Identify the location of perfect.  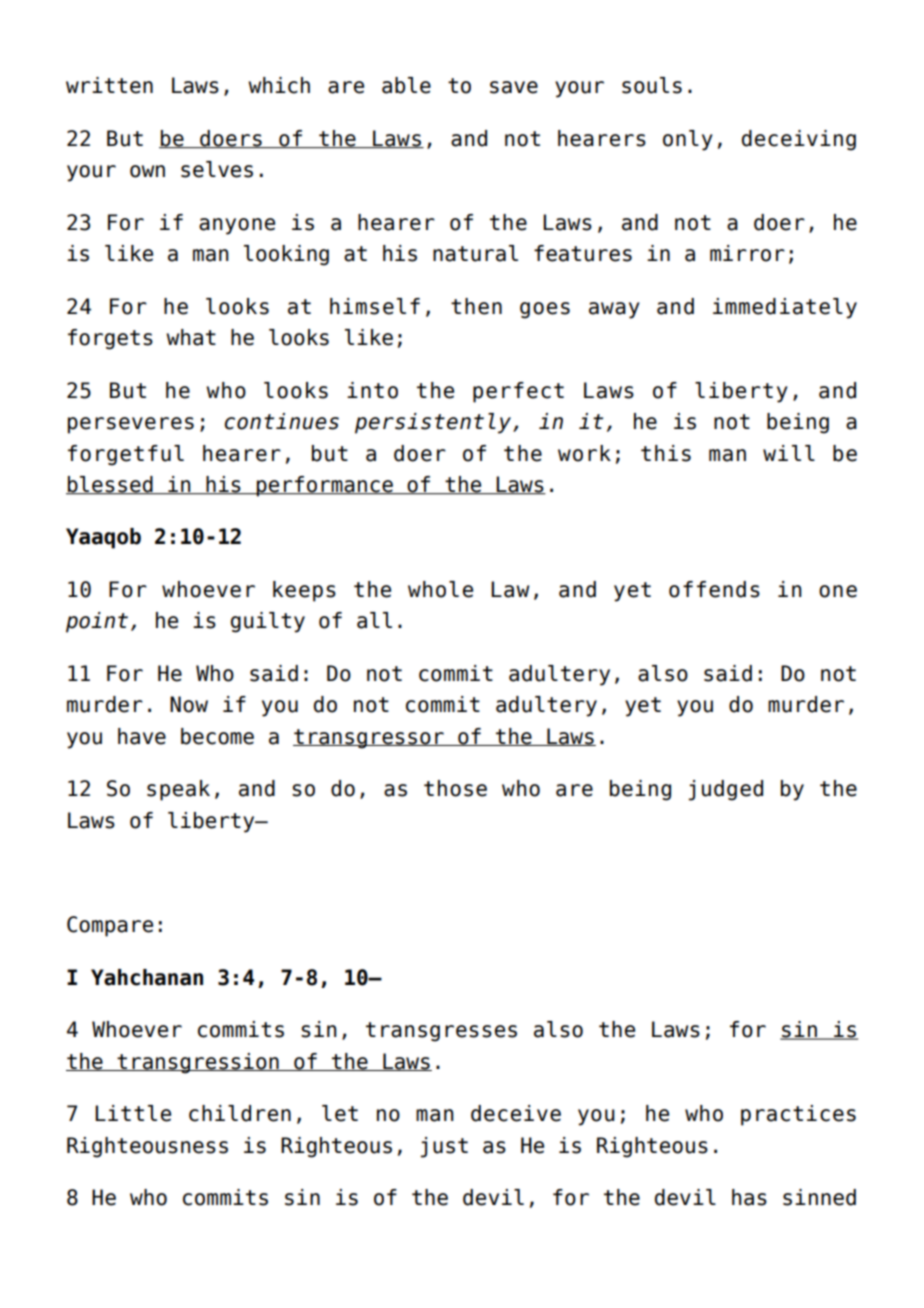
(518, 392).
